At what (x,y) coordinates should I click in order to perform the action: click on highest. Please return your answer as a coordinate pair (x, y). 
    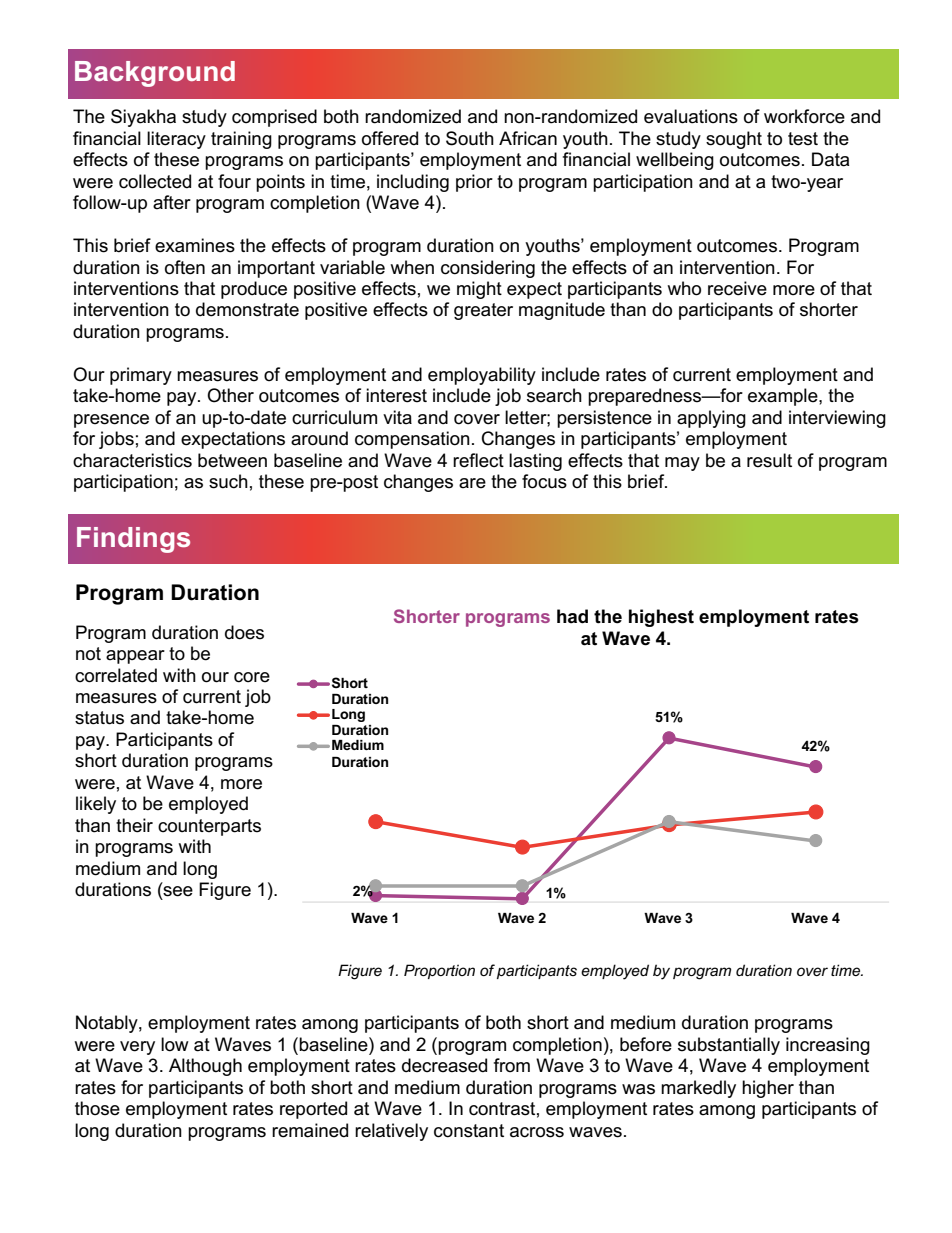
    Looking at the image, I should click on (661, 618).
